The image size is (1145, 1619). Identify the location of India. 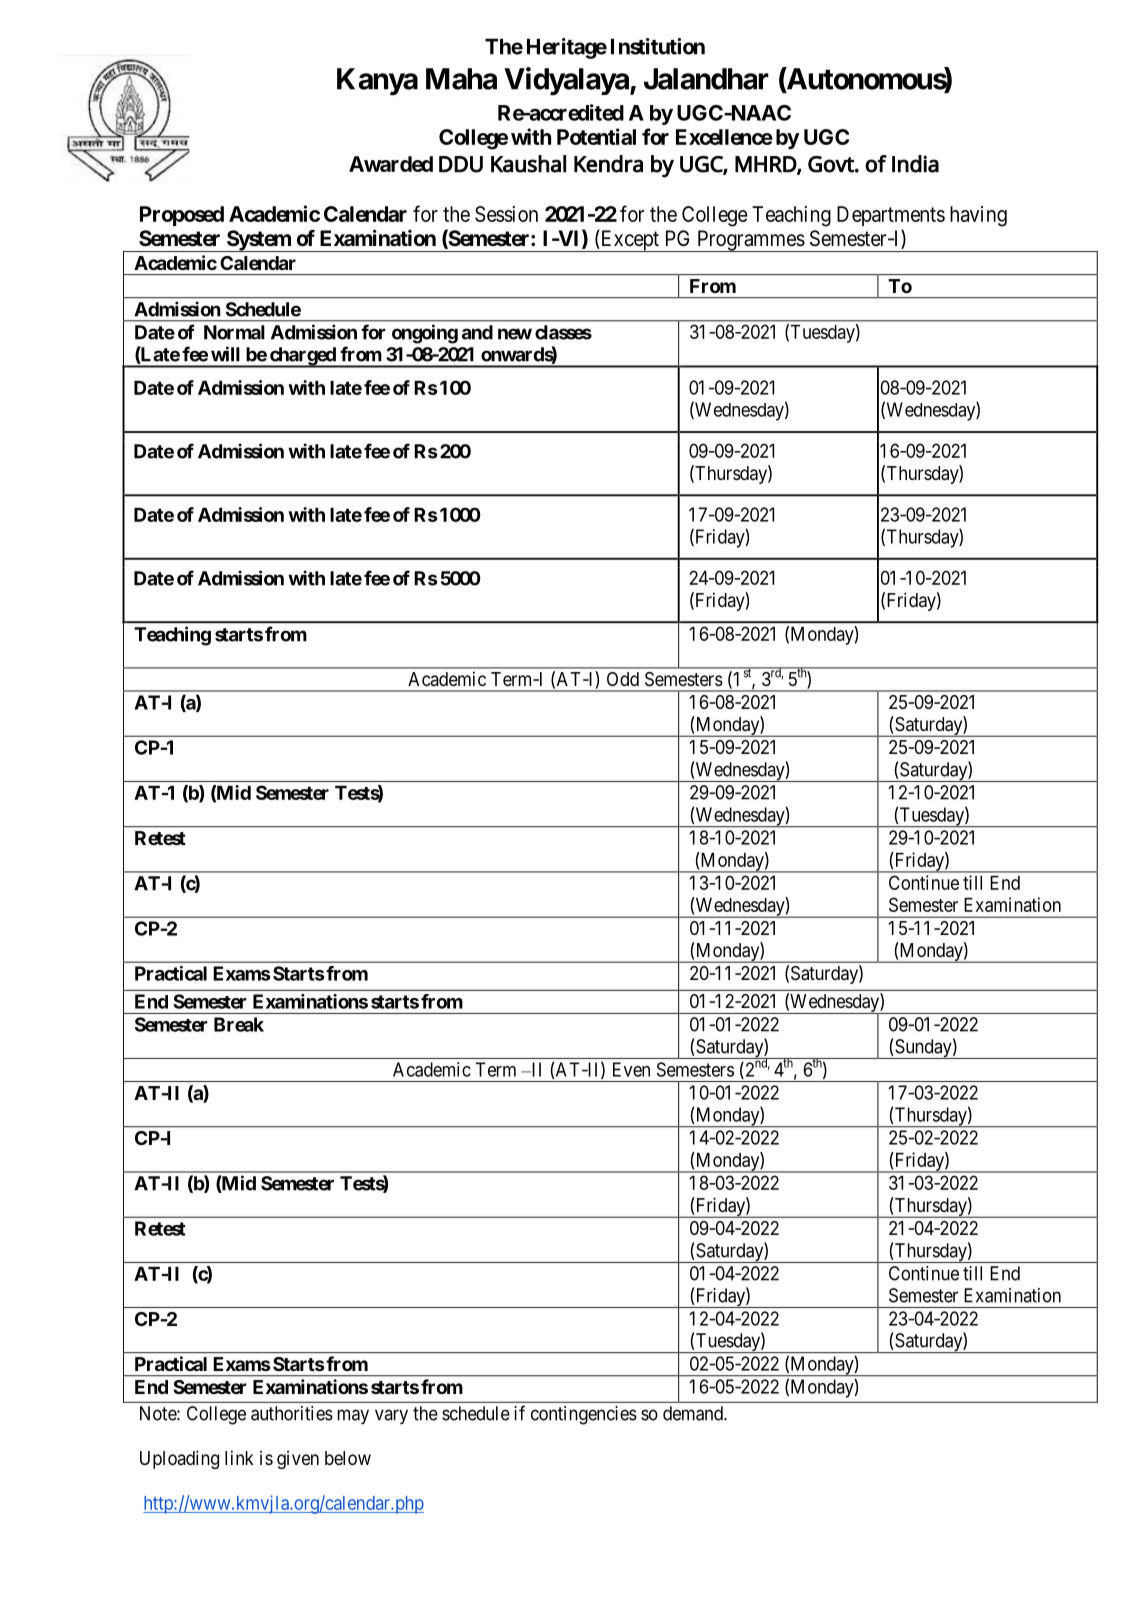
(915, 164).
